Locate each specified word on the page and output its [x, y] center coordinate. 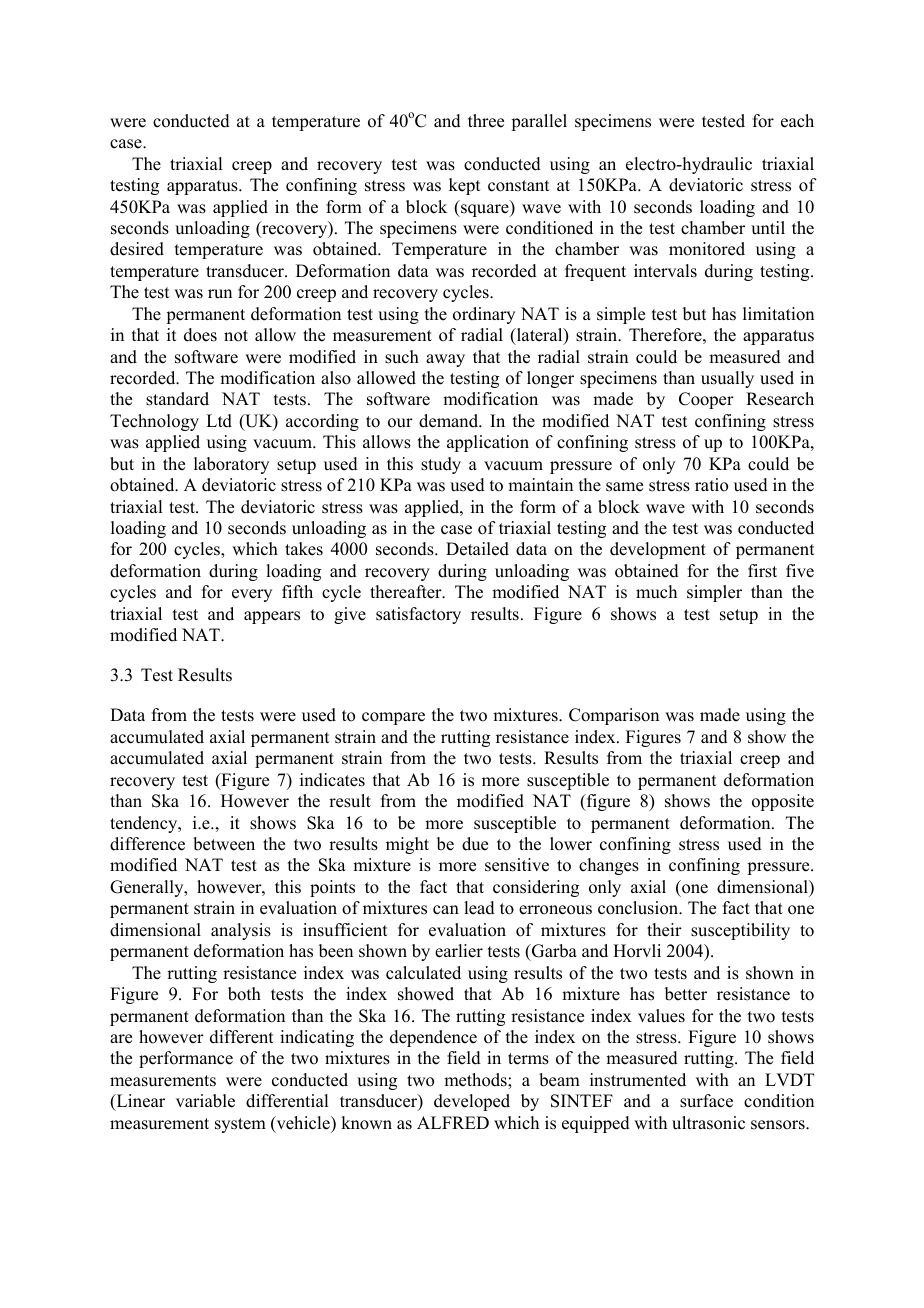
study [441, 465]
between [224, 844]
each [797, 121]
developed [472, 1102]
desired [137, 249]
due [475, 844]
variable [205, 1101]
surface [706, 1101]
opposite [783, 802]
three [486, 121]
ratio [711, 485]
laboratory [231, 465]
